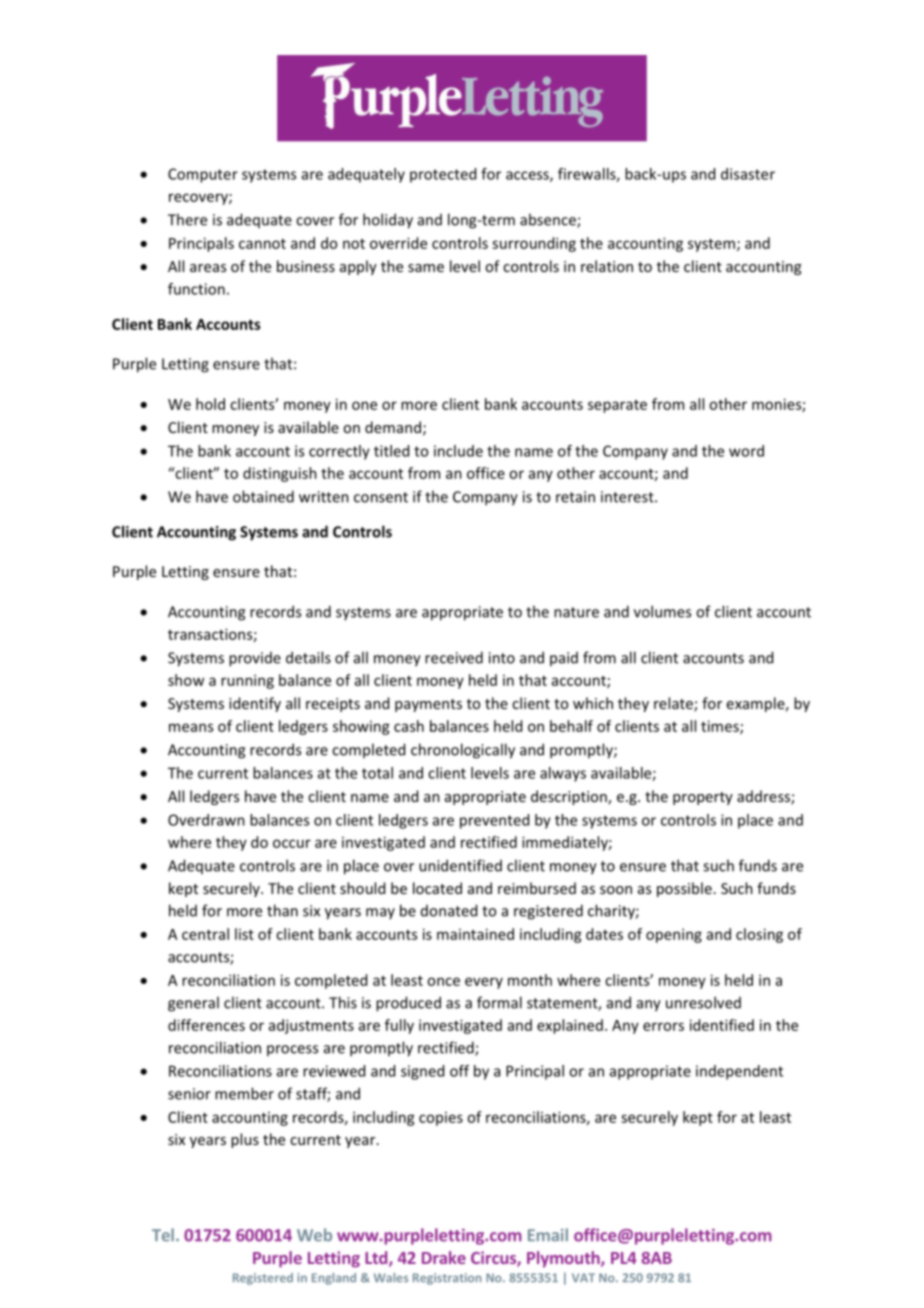 The width and height of the page is (924, 1308). I want to click on disaster, so click(748, 174).
